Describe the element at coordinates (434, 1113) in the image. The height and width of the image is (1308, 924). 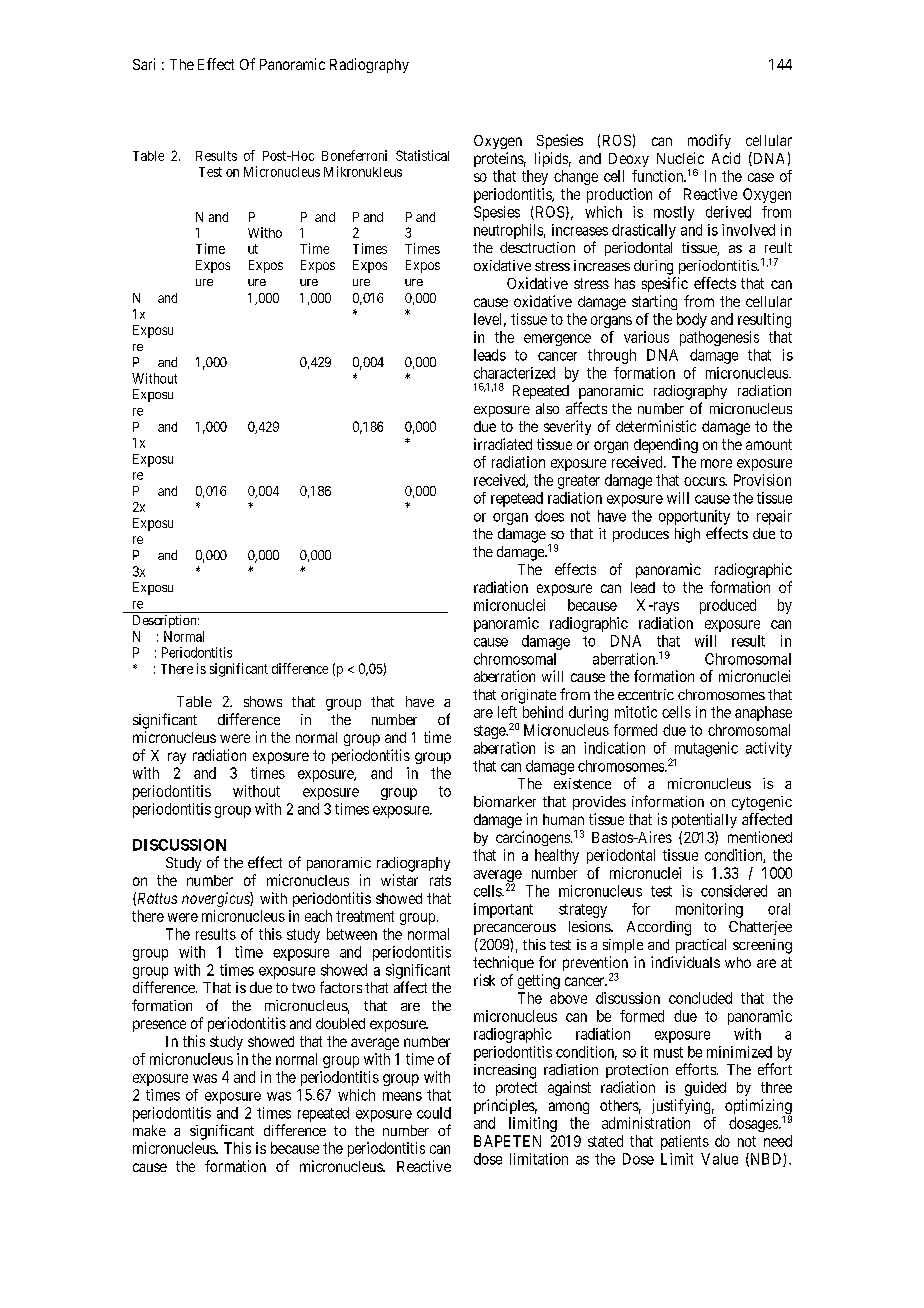
I see `could` at that location.
